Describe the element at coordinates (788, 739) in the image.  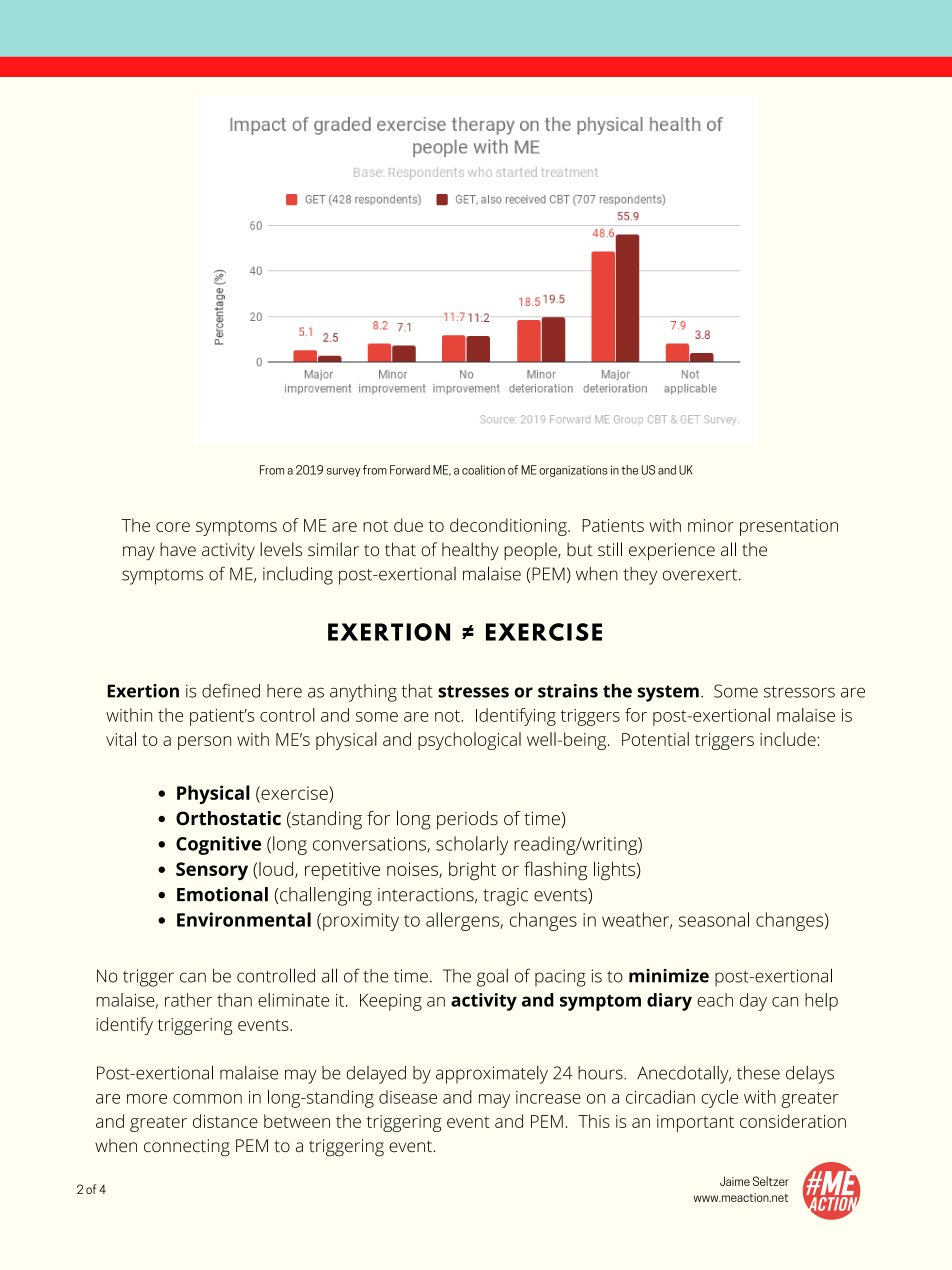
I see `include` at that location.
